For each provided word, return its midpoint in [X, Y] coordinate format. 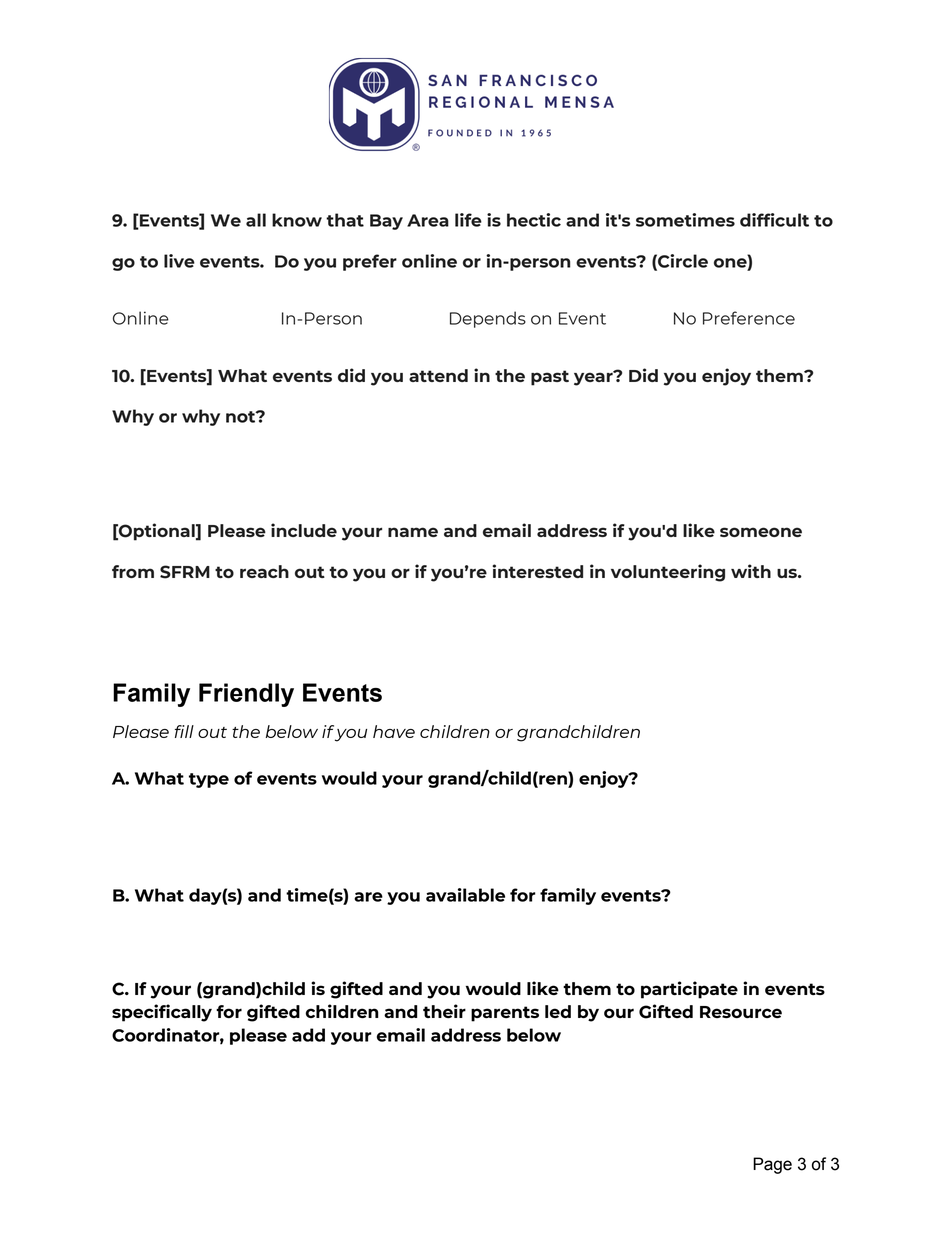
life [468, 220]
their [444, 1011]
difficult [774, 220]
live [179, 261]
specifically [162, 1013]
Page [772, 1165]
